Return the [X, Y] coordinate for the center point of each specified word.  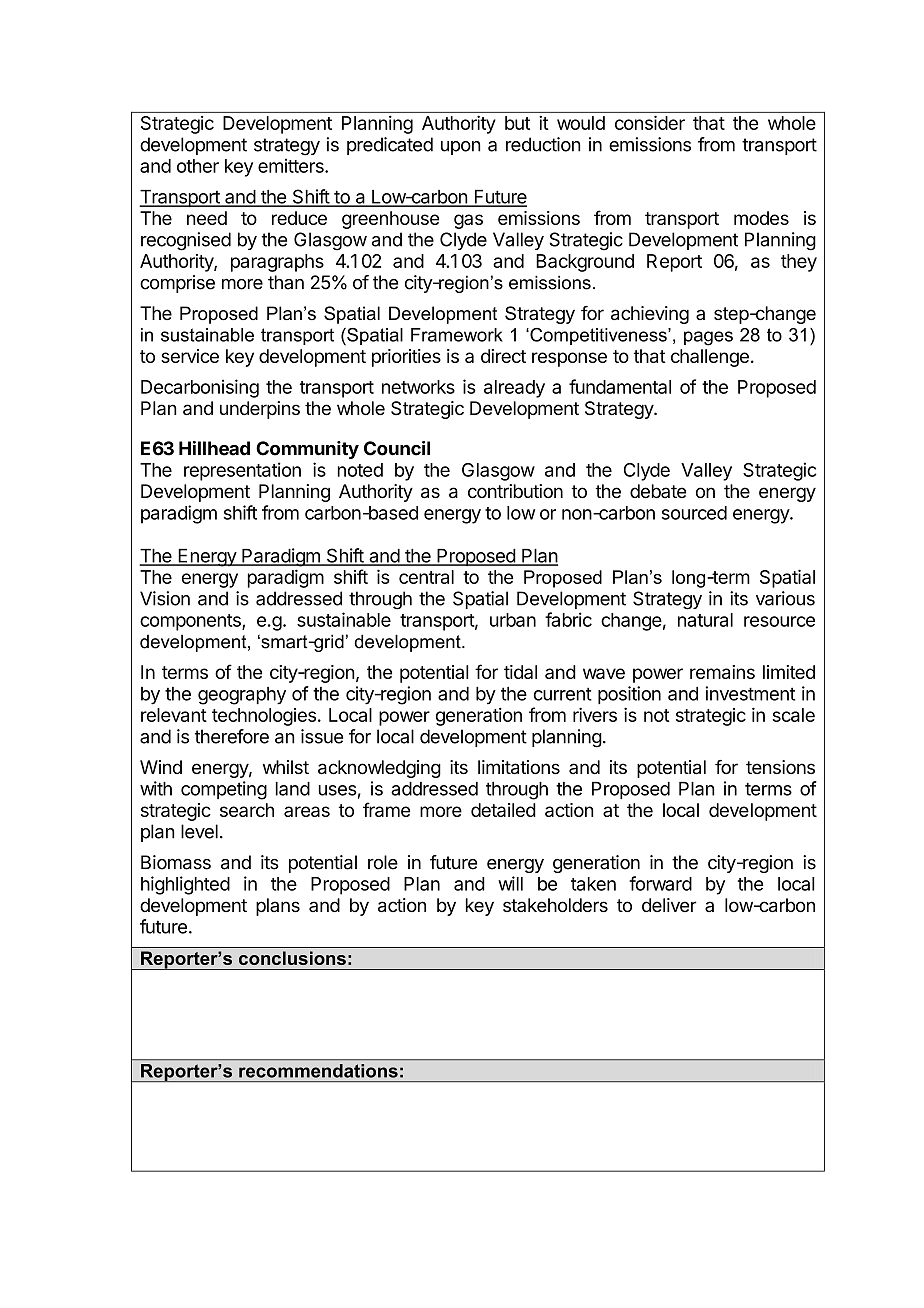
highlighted [185, 885]
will [510, 883]
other [198, 166]
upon [461, 148]
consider [650, 122]
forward [660, 883]
